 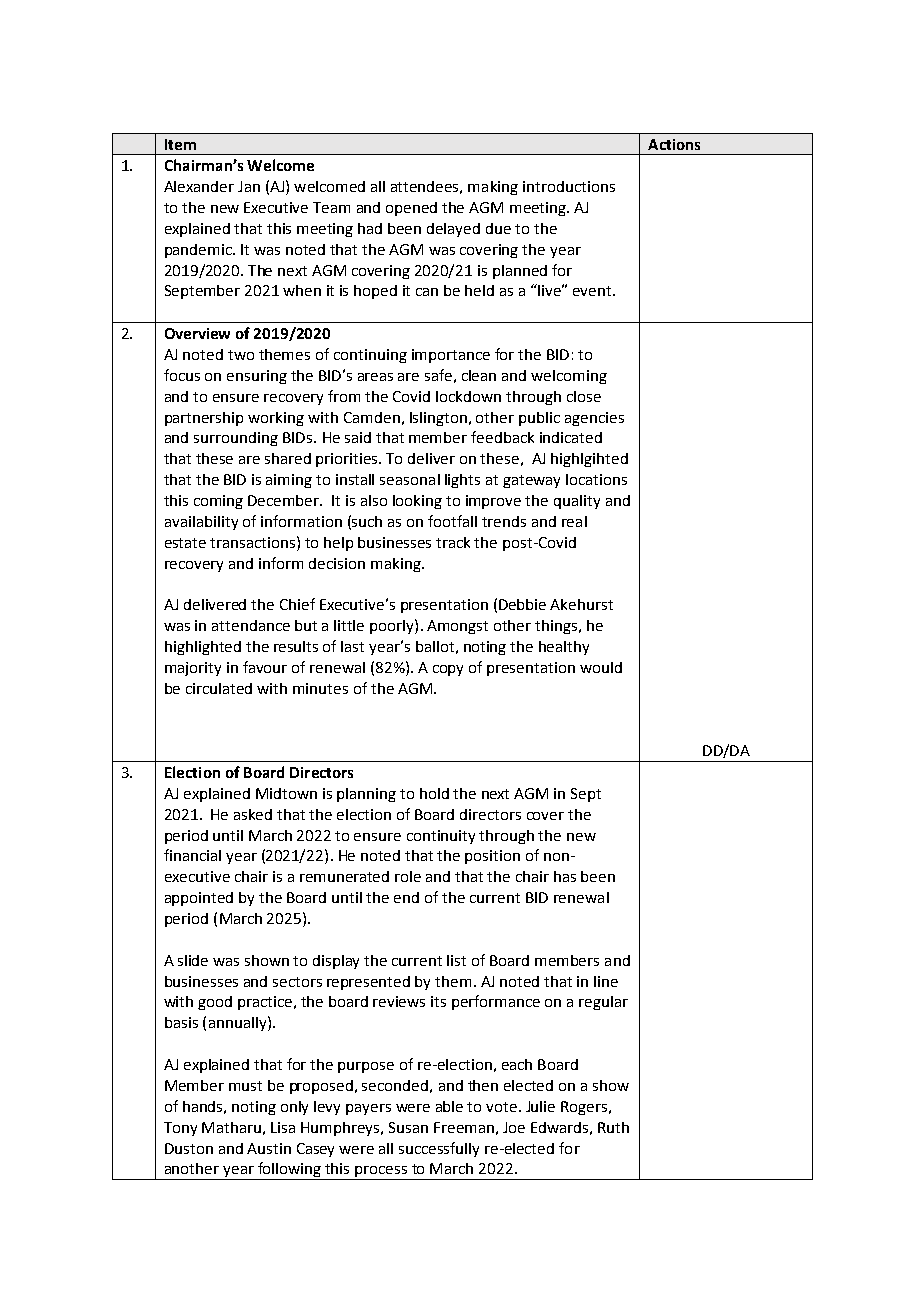 I want to click on Austin, so click(x=269, y=1148).
